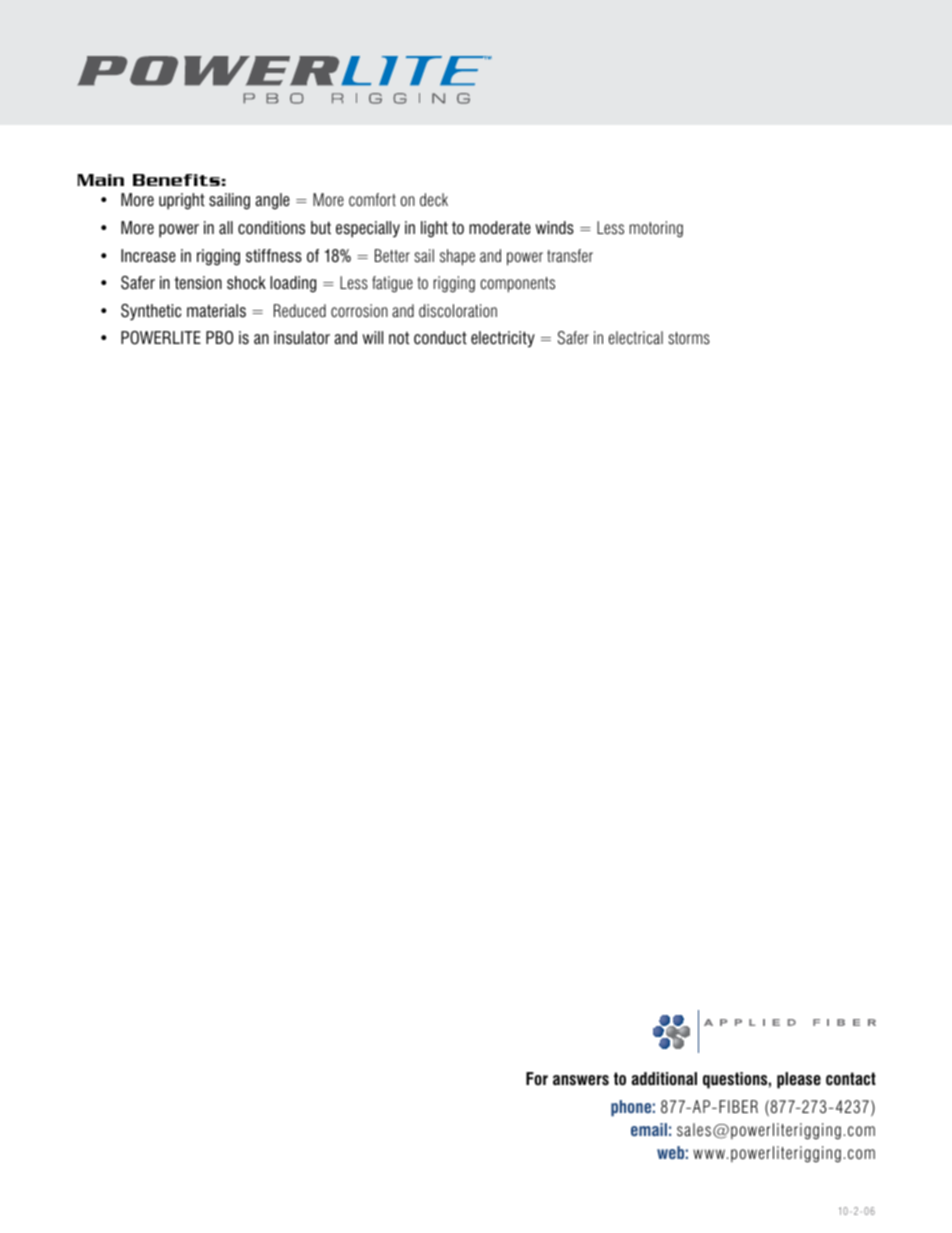  I want to click on PBO, so click(219, 338).
